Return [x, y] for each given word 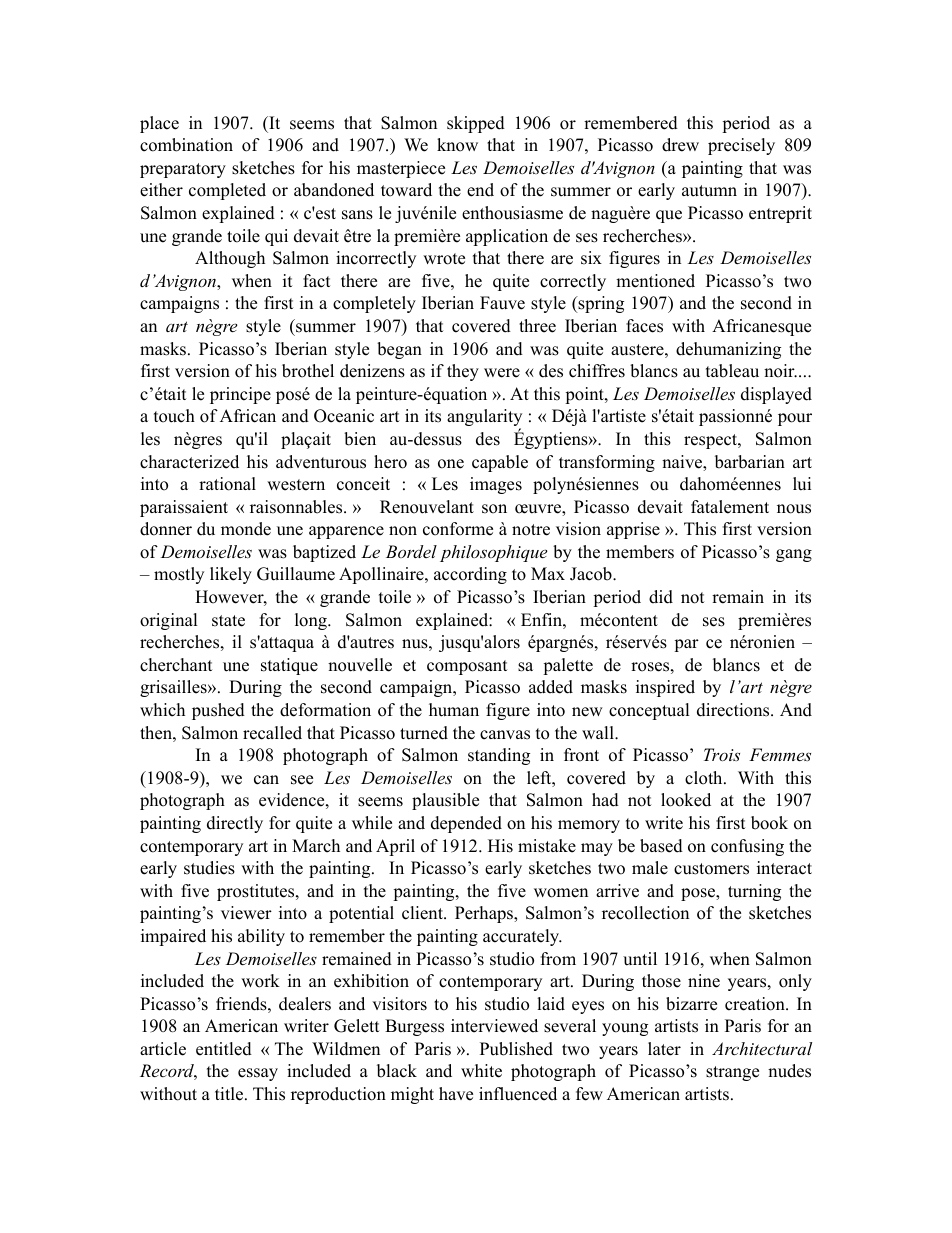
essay [258, 1074]
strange [732, 1073]
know [457, 145]
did [661, 597]
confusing [747, 847]
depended [466, 824]
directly [235, 824]
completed [227, 191]
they [463, 372]
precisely [741, 146]
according [470, 575]
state [228, 621]
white [481, 1071]
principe [240, 395]
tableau [732, 371]
